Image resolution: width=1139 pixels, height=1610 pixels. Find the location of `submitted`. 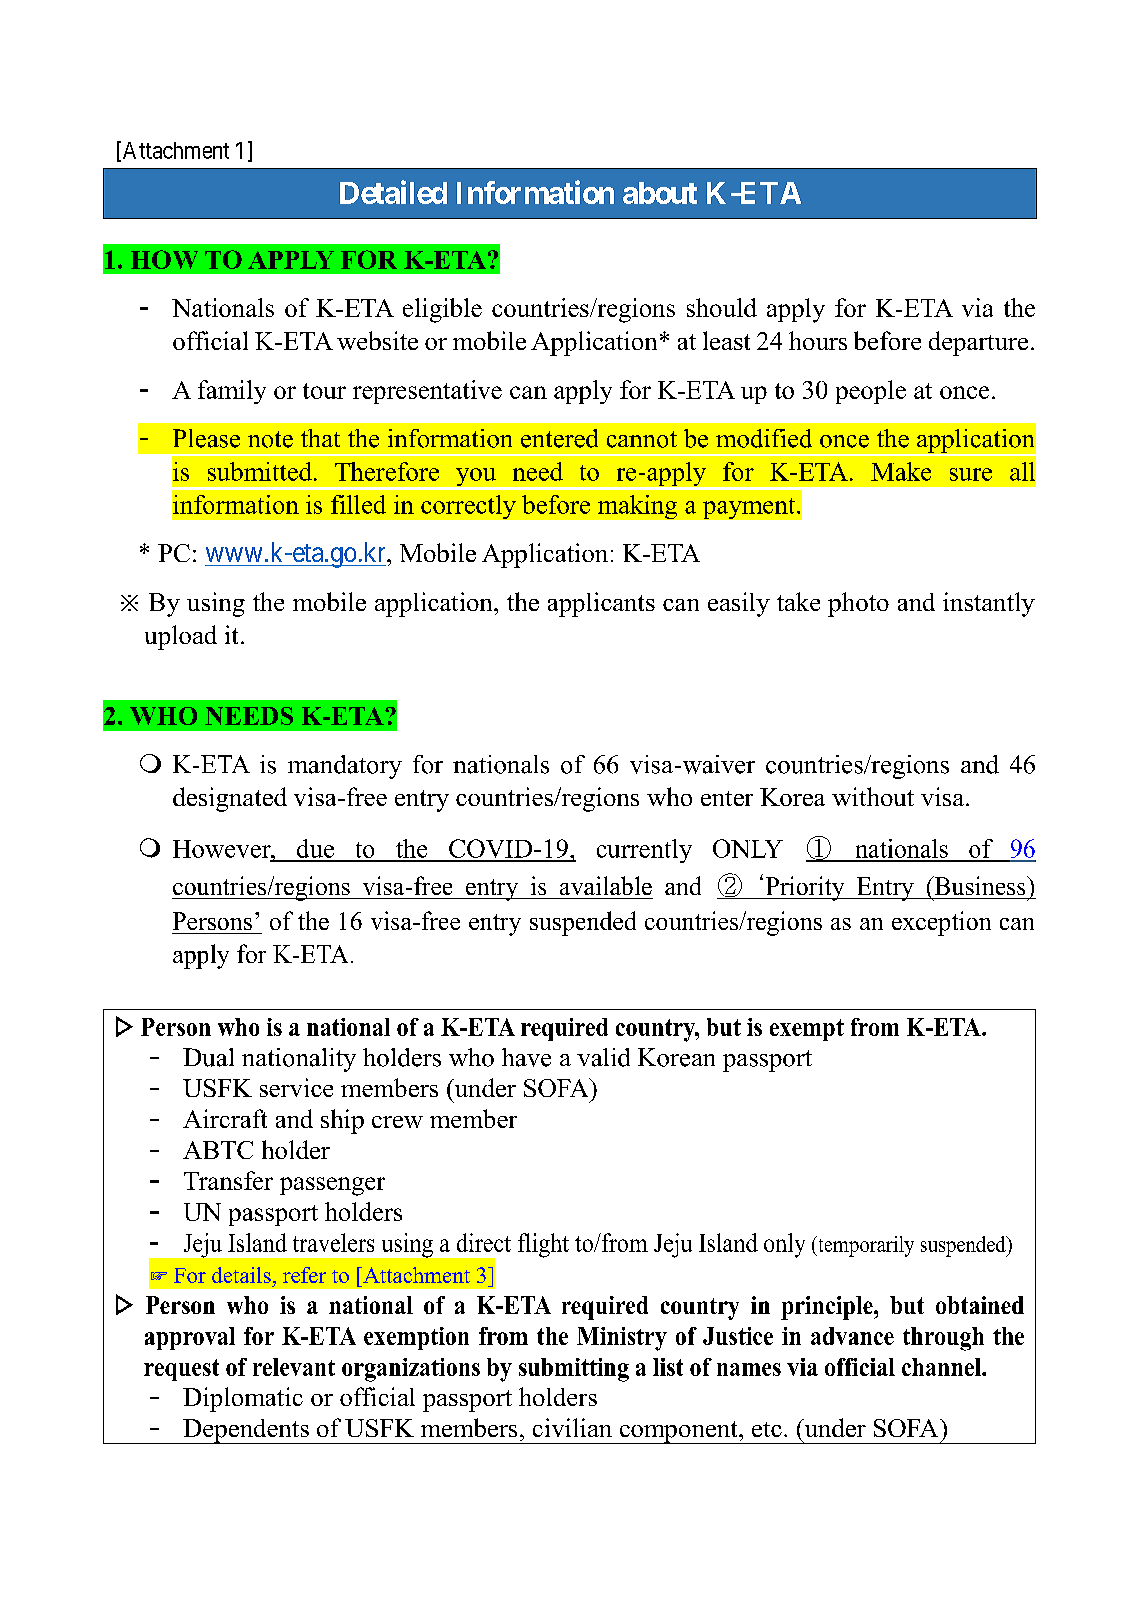

submitted is located at coordinates (260, 471).
